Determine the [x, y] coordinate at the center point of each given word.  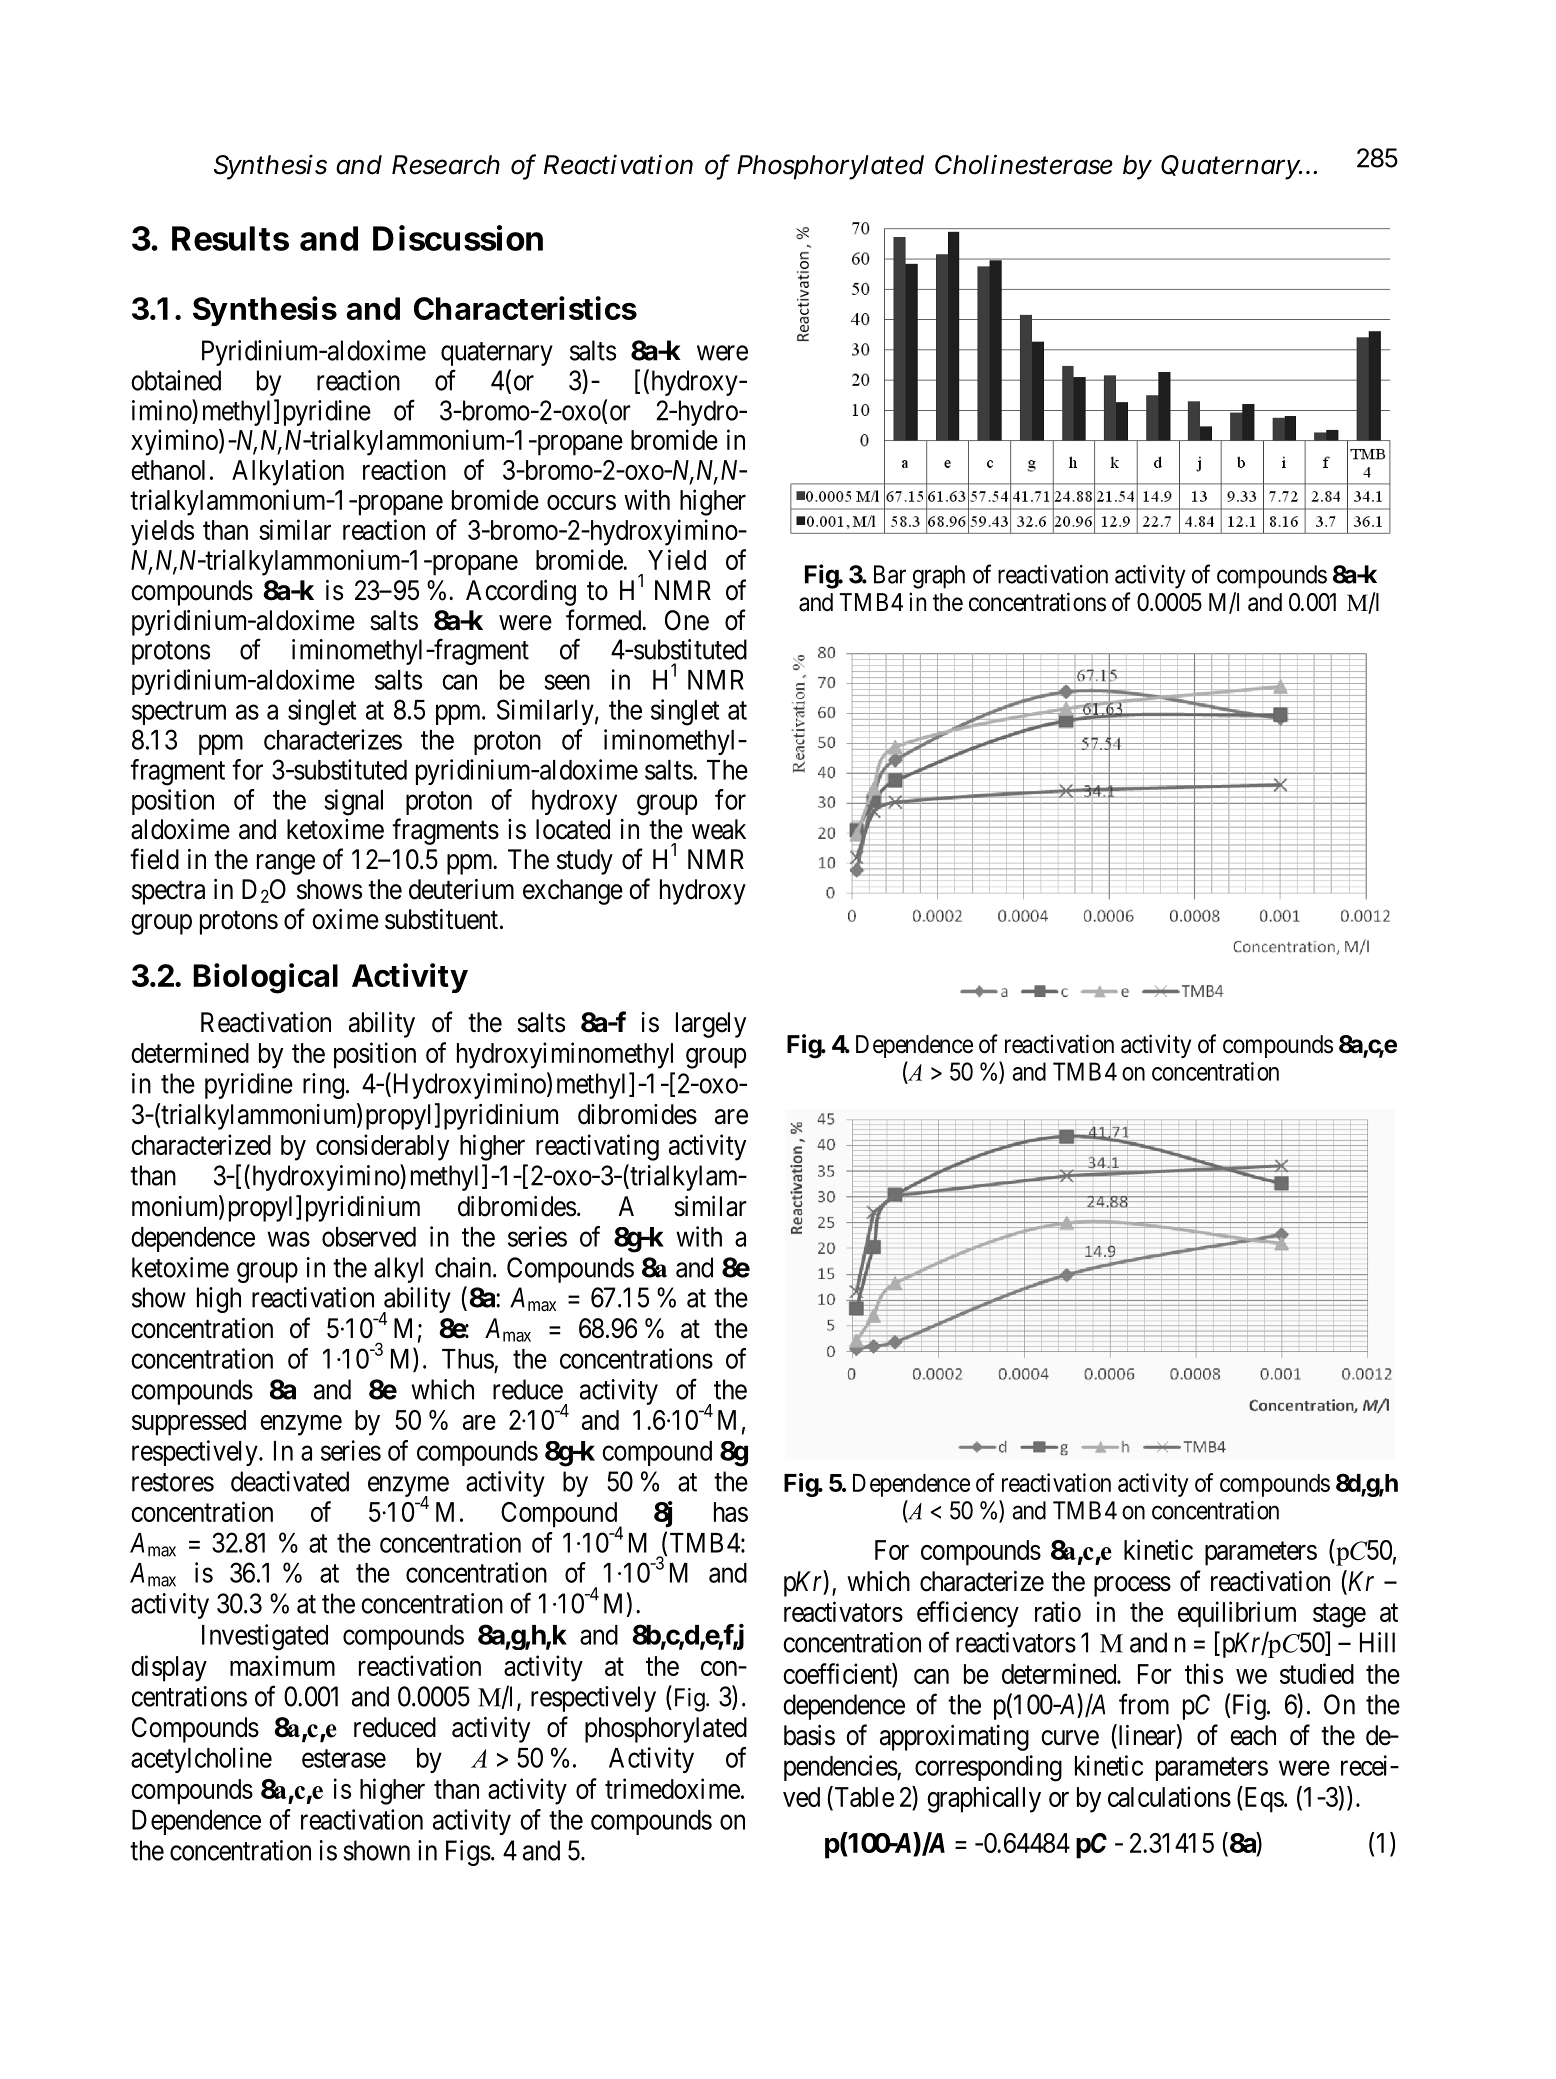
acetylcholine [201, 1760]
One [687, 620]
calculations [1169, 1796]
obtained [176, 380]
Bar [890, 574]
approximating [954, 1738]
